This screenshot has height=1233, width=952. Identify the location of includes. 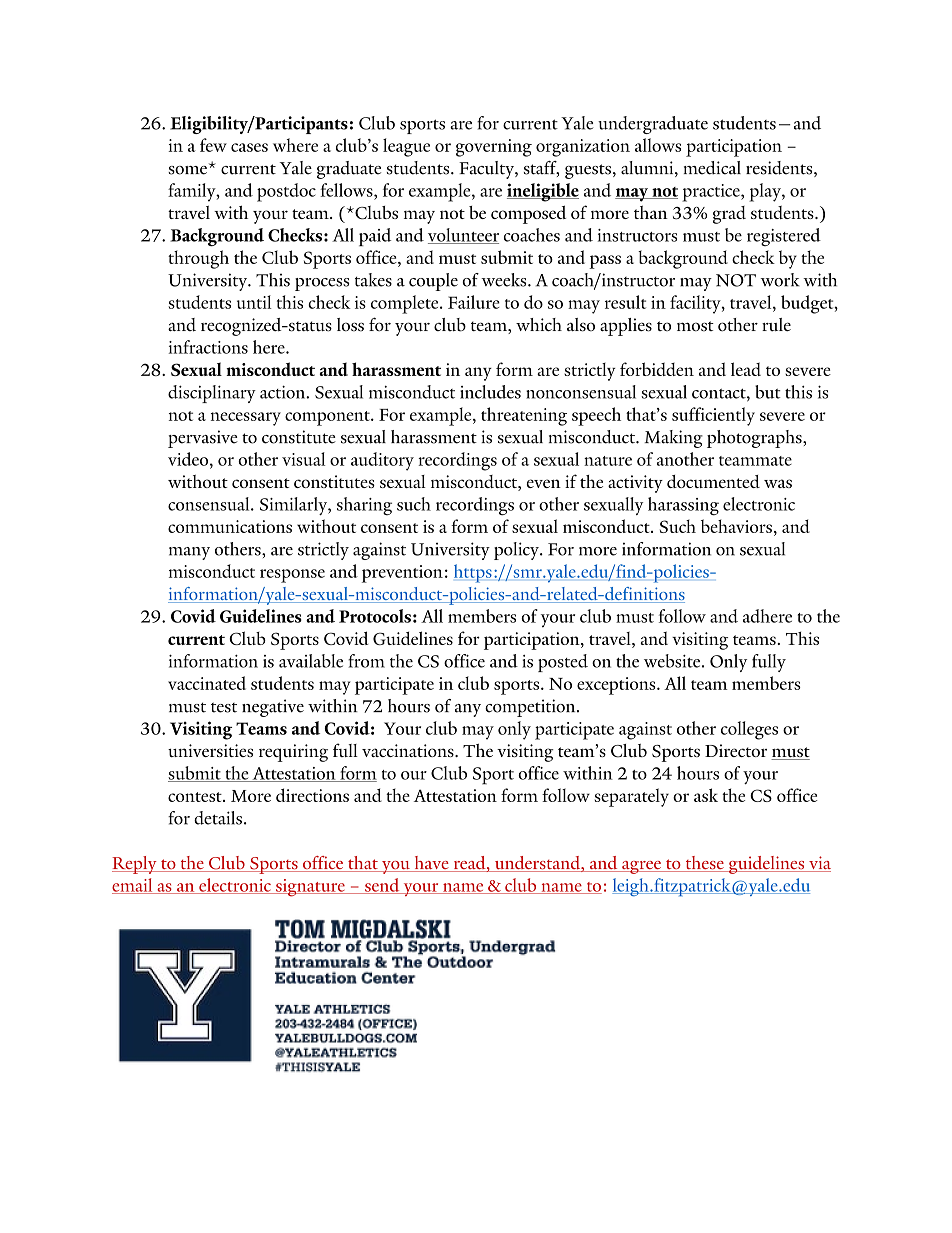
(490, 392).
